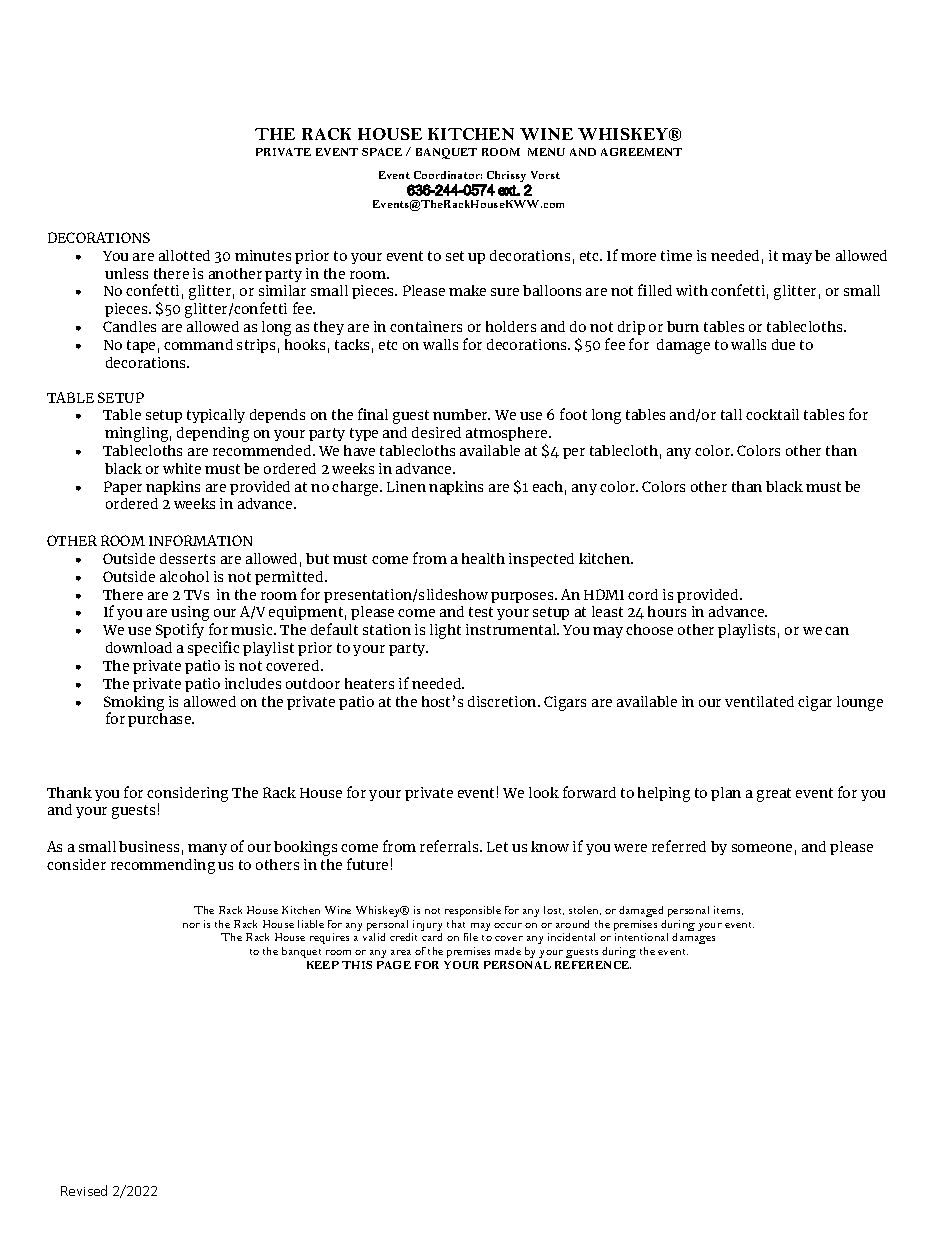 The height and width of the document is (1233, 952). I want to click on Coordinator, so click(448, 175).
